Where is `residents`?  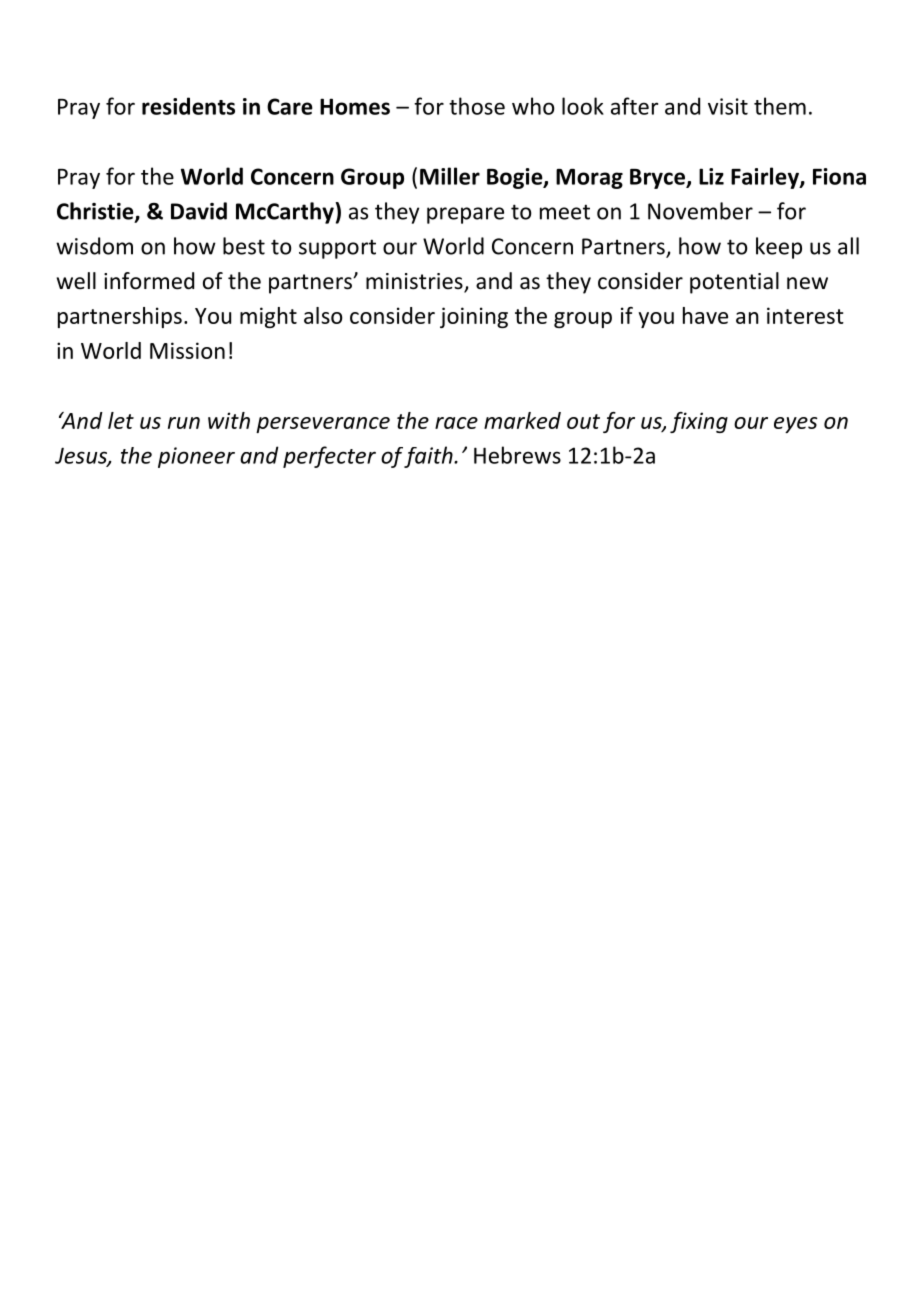
residents is located at coordinates (188, 106).
